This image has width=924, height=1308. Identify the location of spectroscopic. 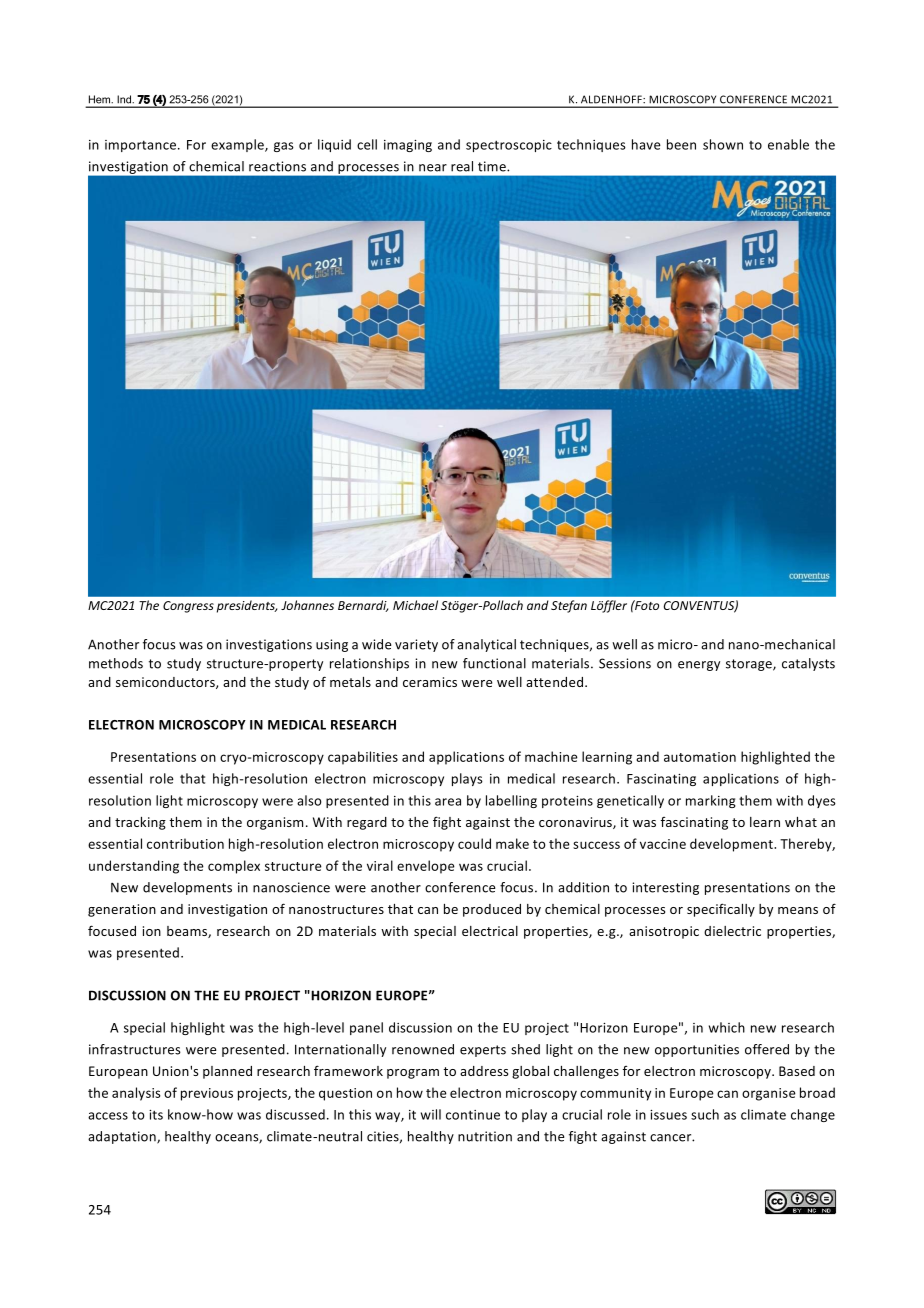
(509, 146).
